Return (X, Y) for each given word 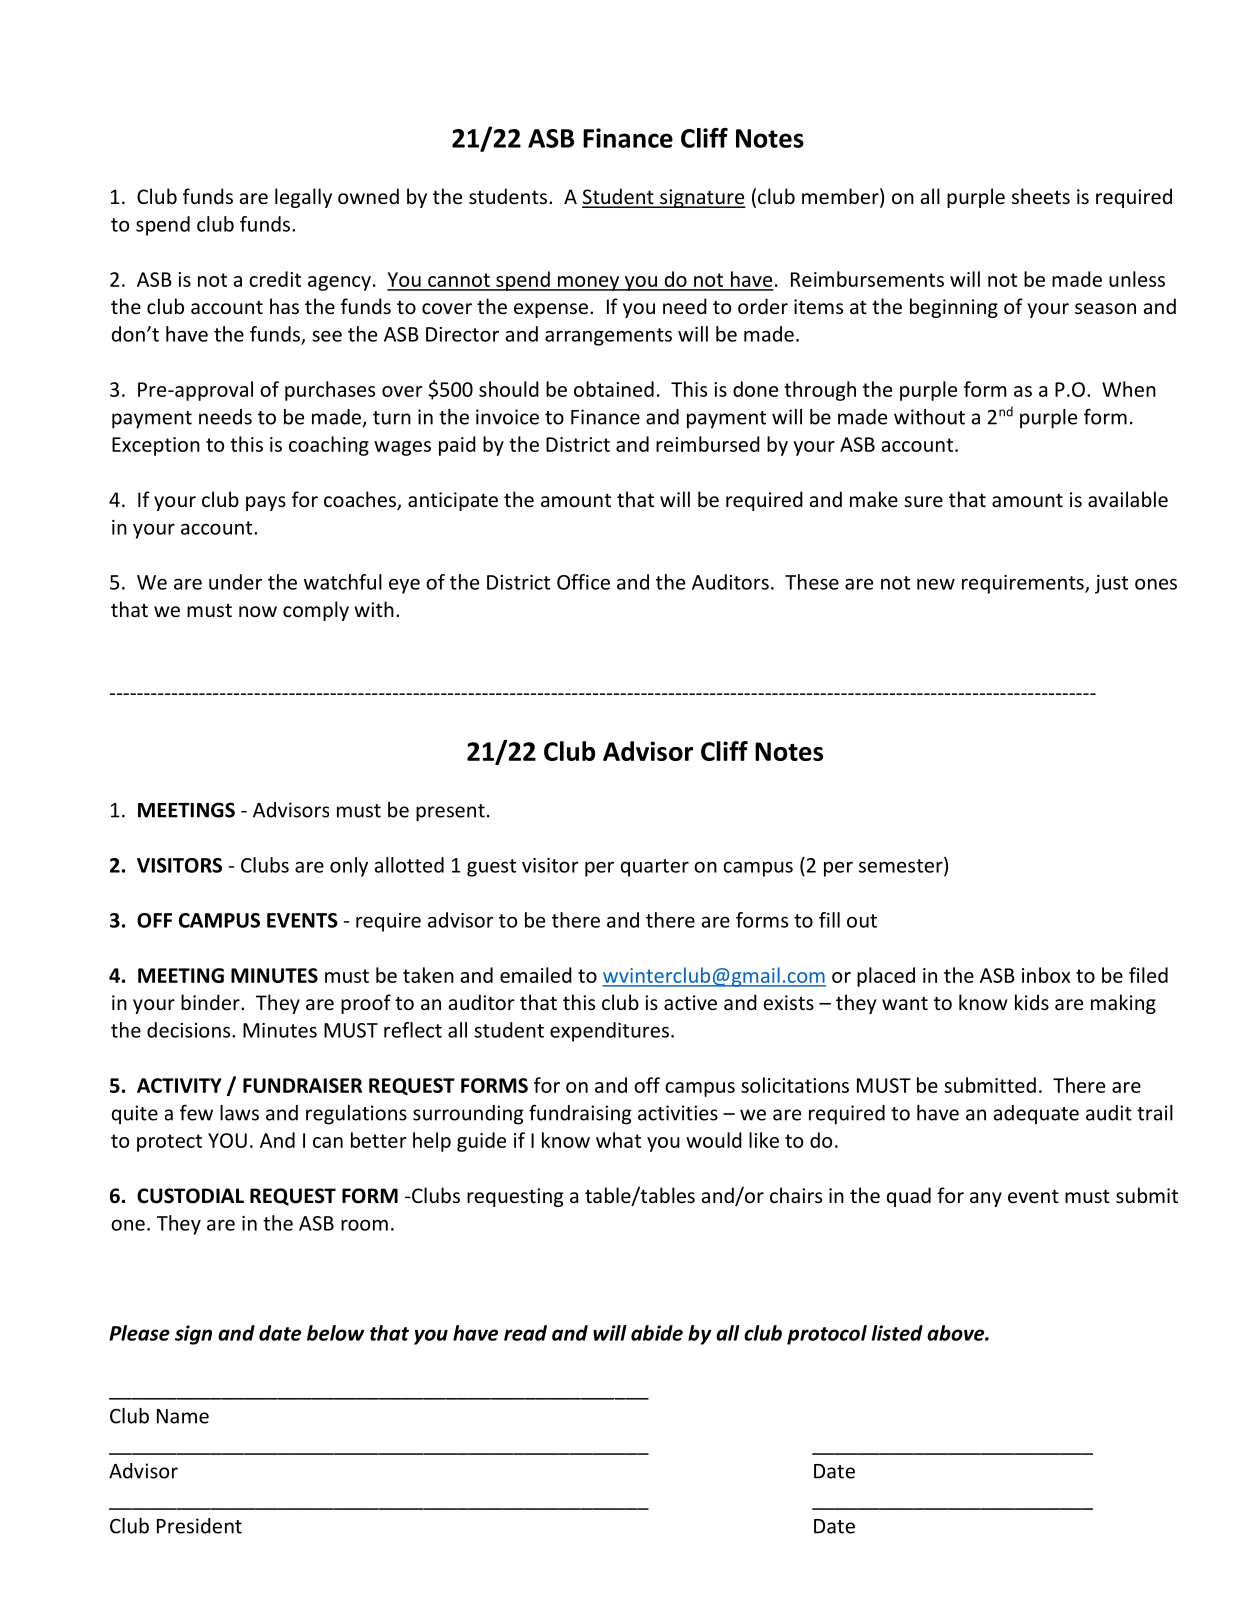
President (199, 1526)
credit (275, 279)
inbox (1046, 975)
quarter (655, 868)
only (349, 867)
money (588, 283)
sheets (1041, 196)
